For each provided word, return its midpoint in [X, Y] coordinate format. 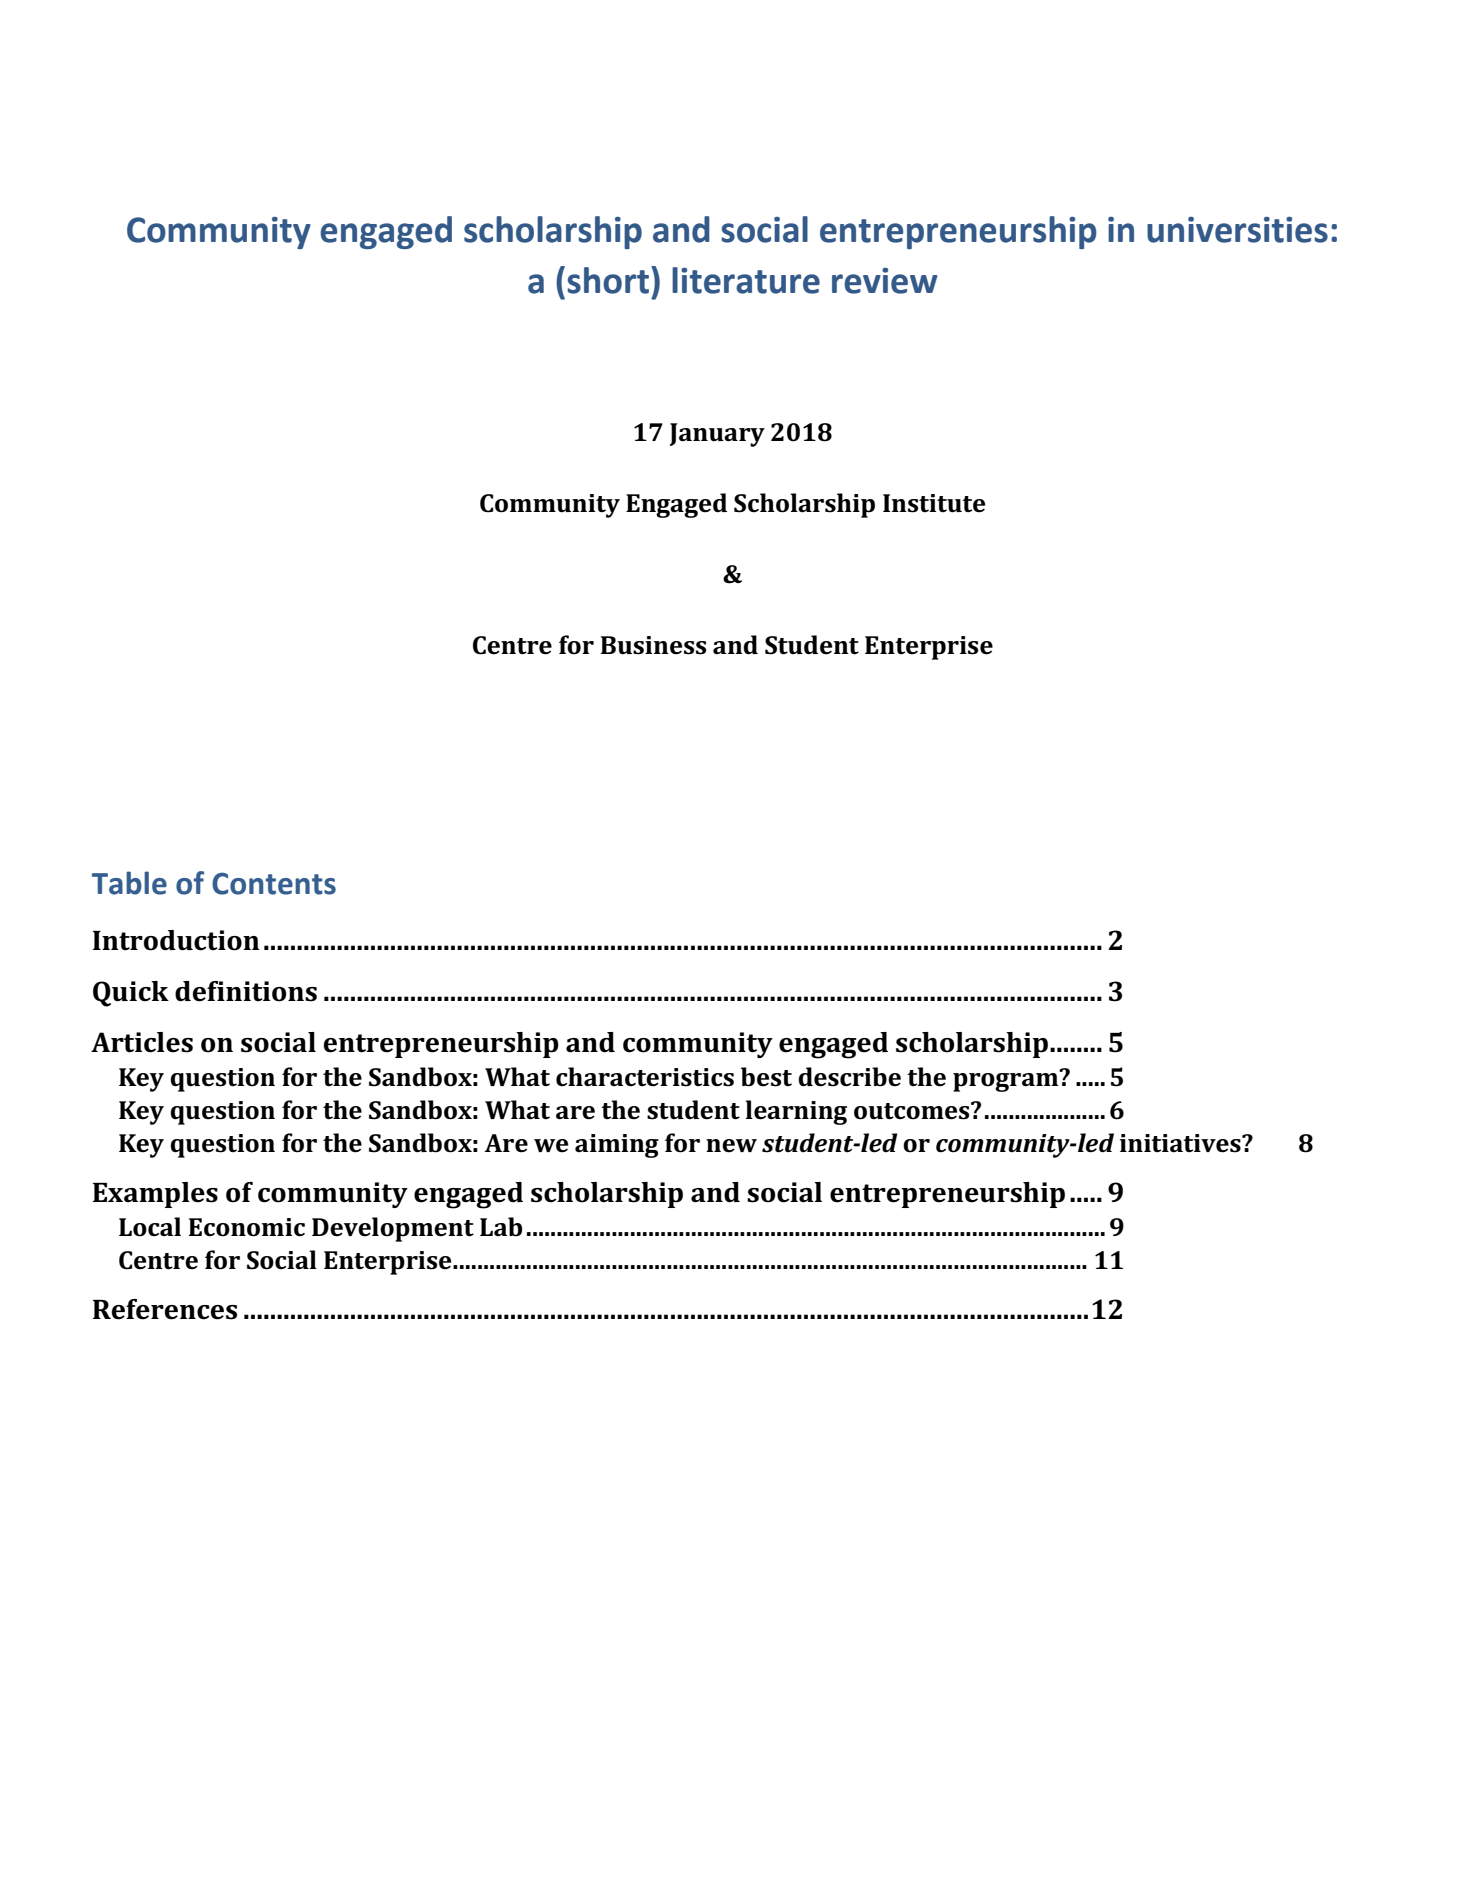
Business [653, 645]
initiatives [1181, 1143]
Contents [274, 883]
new [731, 1146]
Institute [934, 503]
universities [1237, 230]
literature [746, 280]
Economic [246, 1227]
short [608, 280]
